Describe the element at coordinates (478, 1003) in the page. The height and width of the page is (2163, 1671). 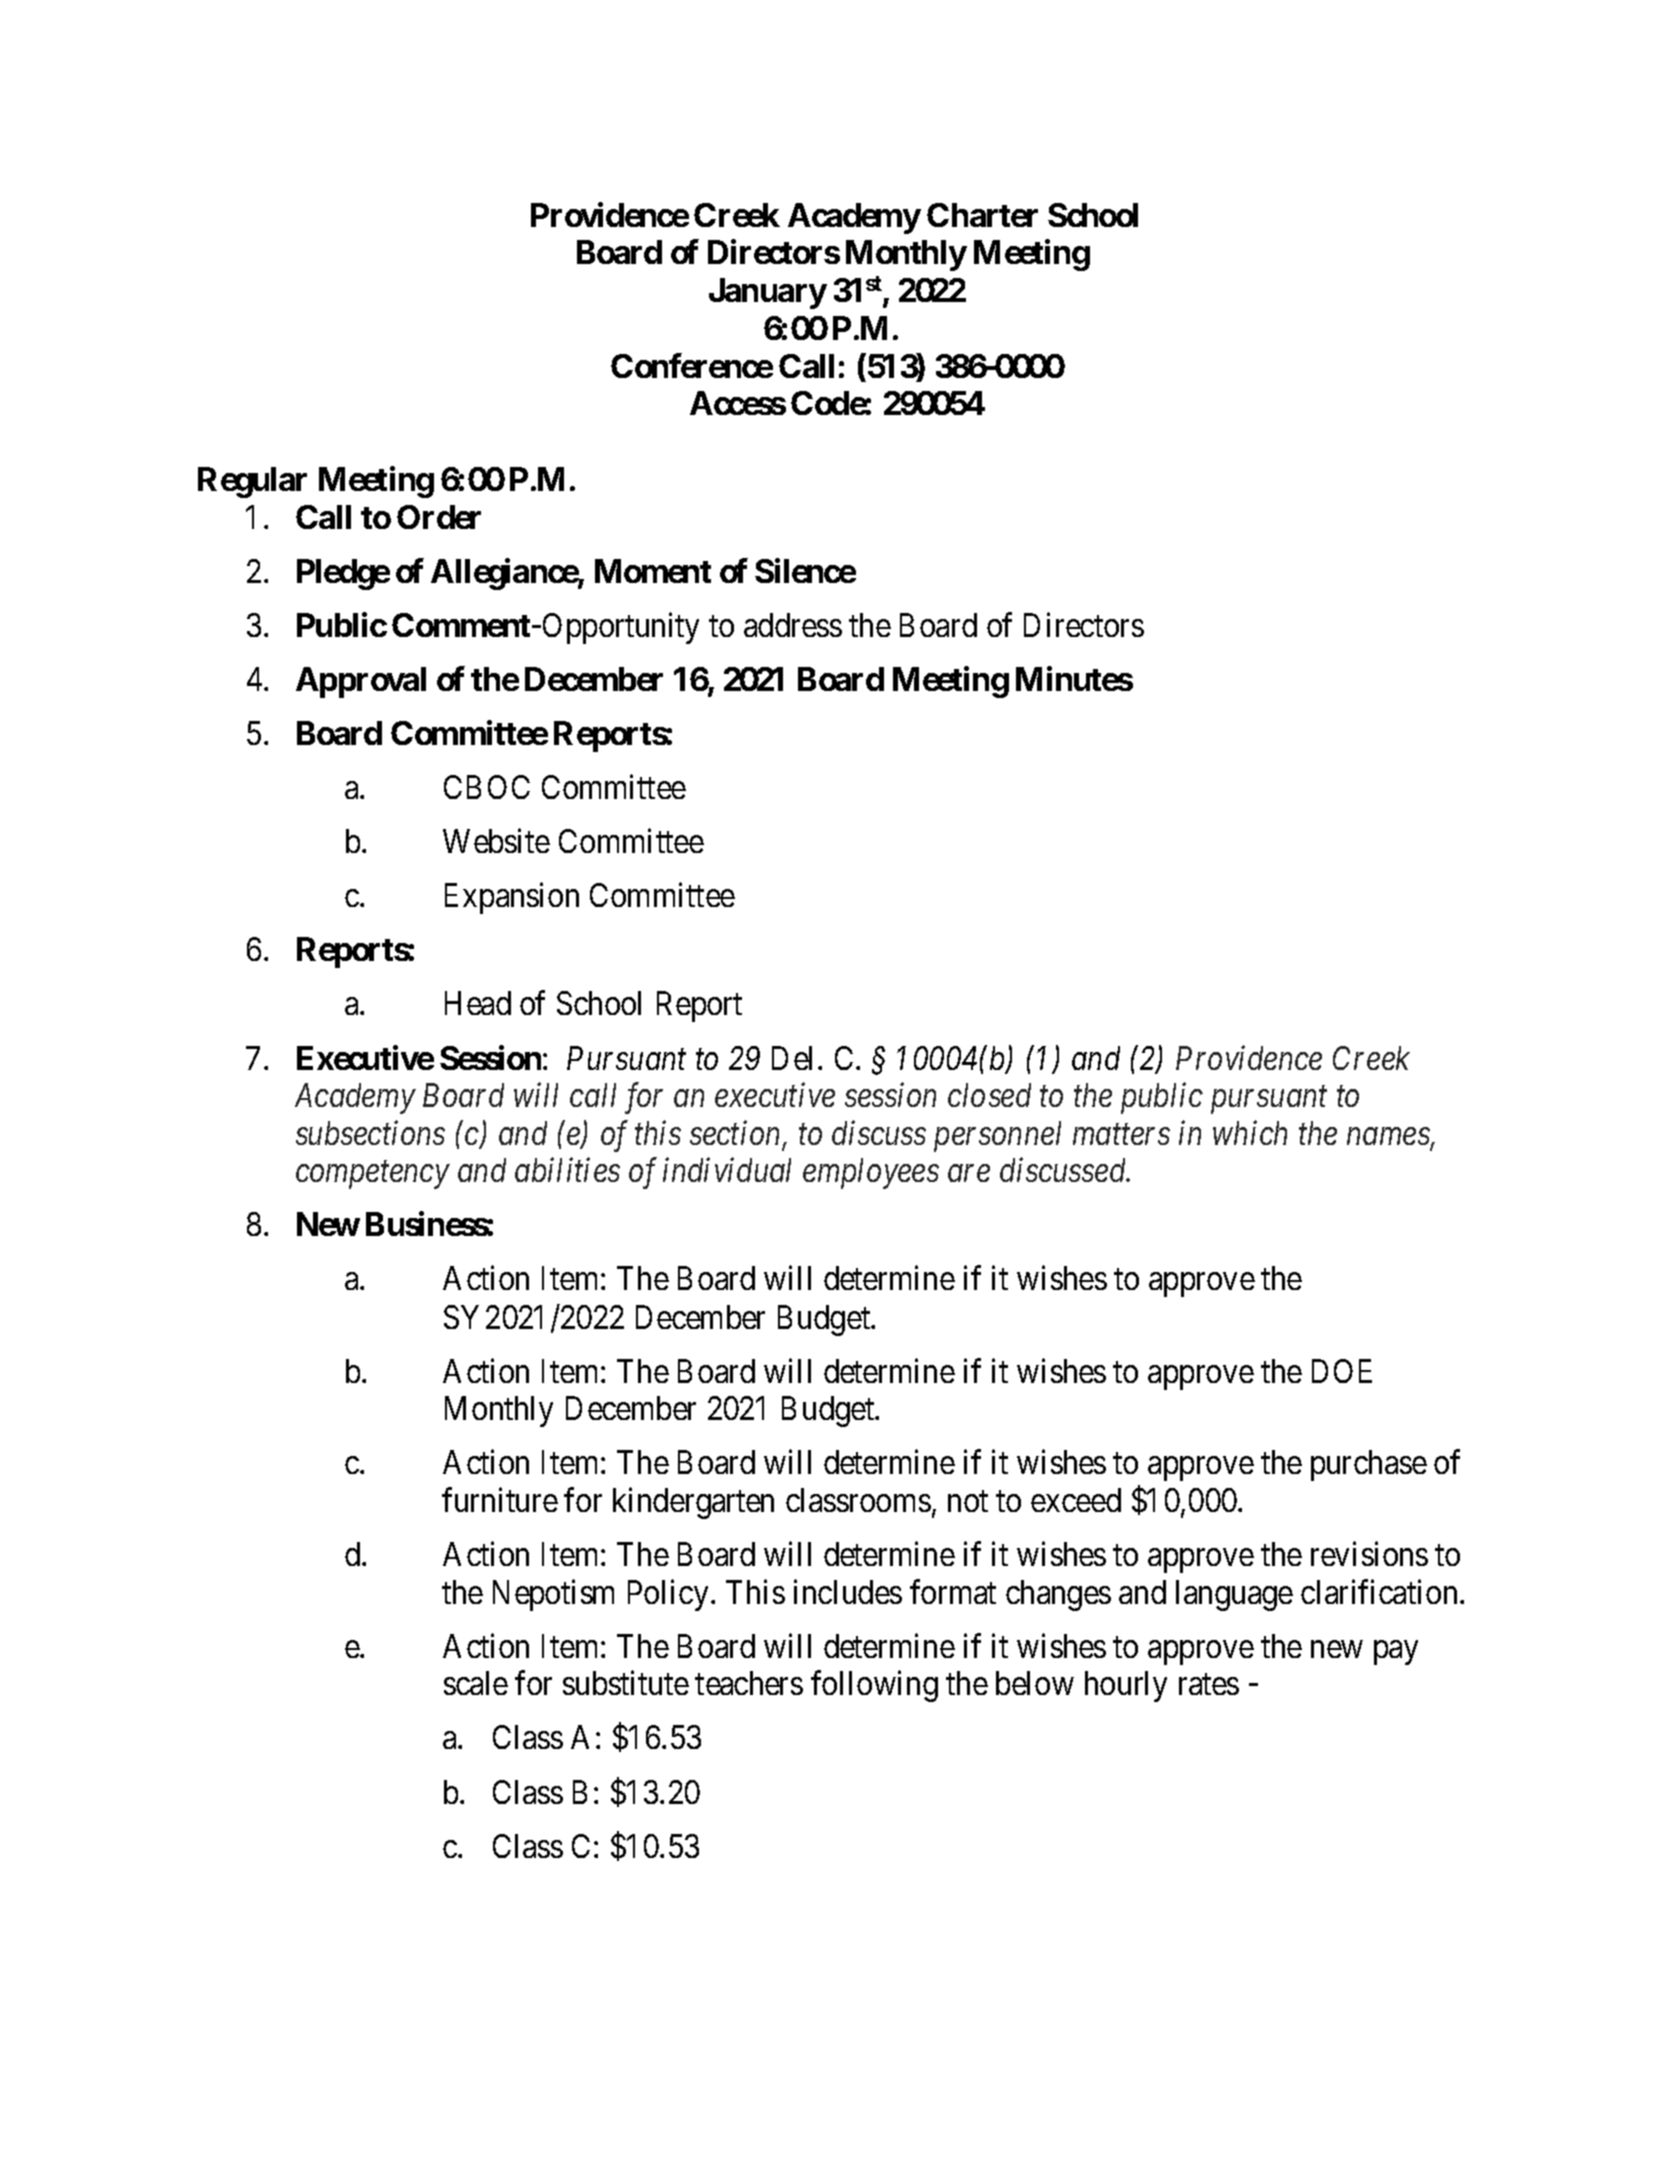
I see `Head` at that location.
